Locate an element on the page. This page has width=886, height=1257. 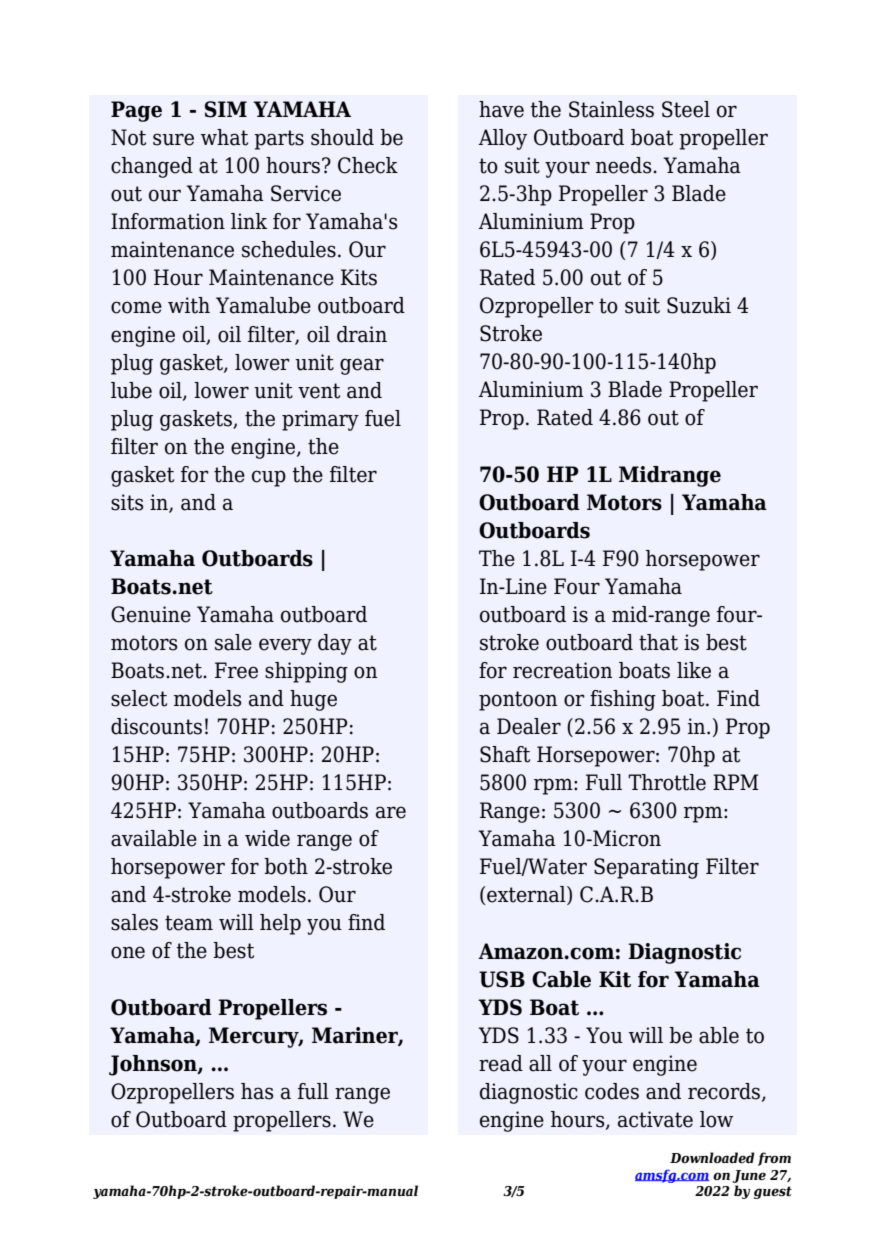
like is located at coordinates (694, 670).
